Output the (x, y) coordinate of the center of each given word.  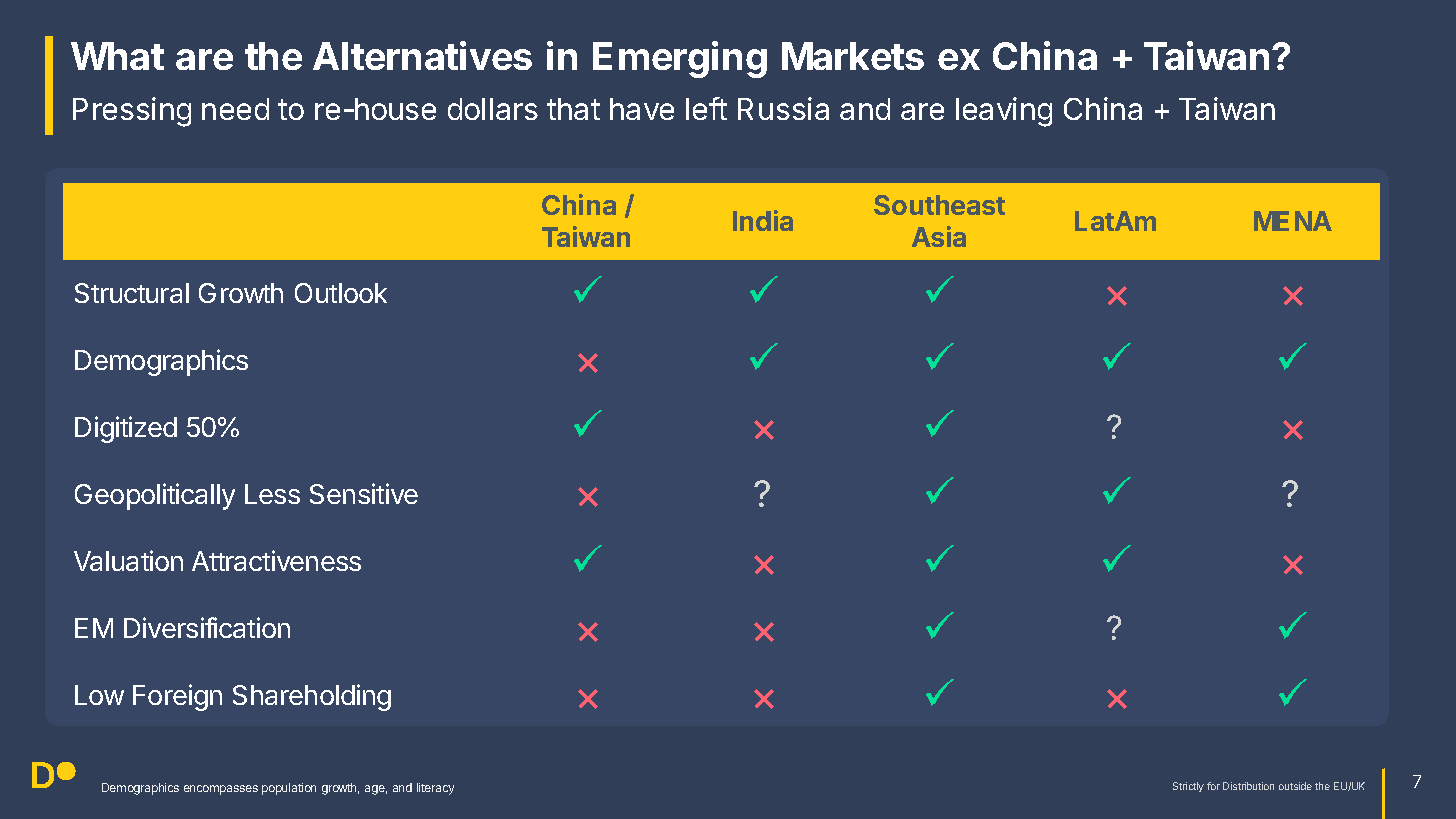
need (235, 109)
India (763, 220)
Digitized (126, 429)
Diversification (207, 627)
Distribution (1248, 786)
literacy (435, 789)
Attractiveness (276, 560)
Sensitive (364, 493)
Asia (939, 236)
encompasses (221, 790)
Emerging (680, 59)
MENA (1293, 221)
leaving (1004, 112)
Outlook (341, 293)
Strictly (1188, 787)
